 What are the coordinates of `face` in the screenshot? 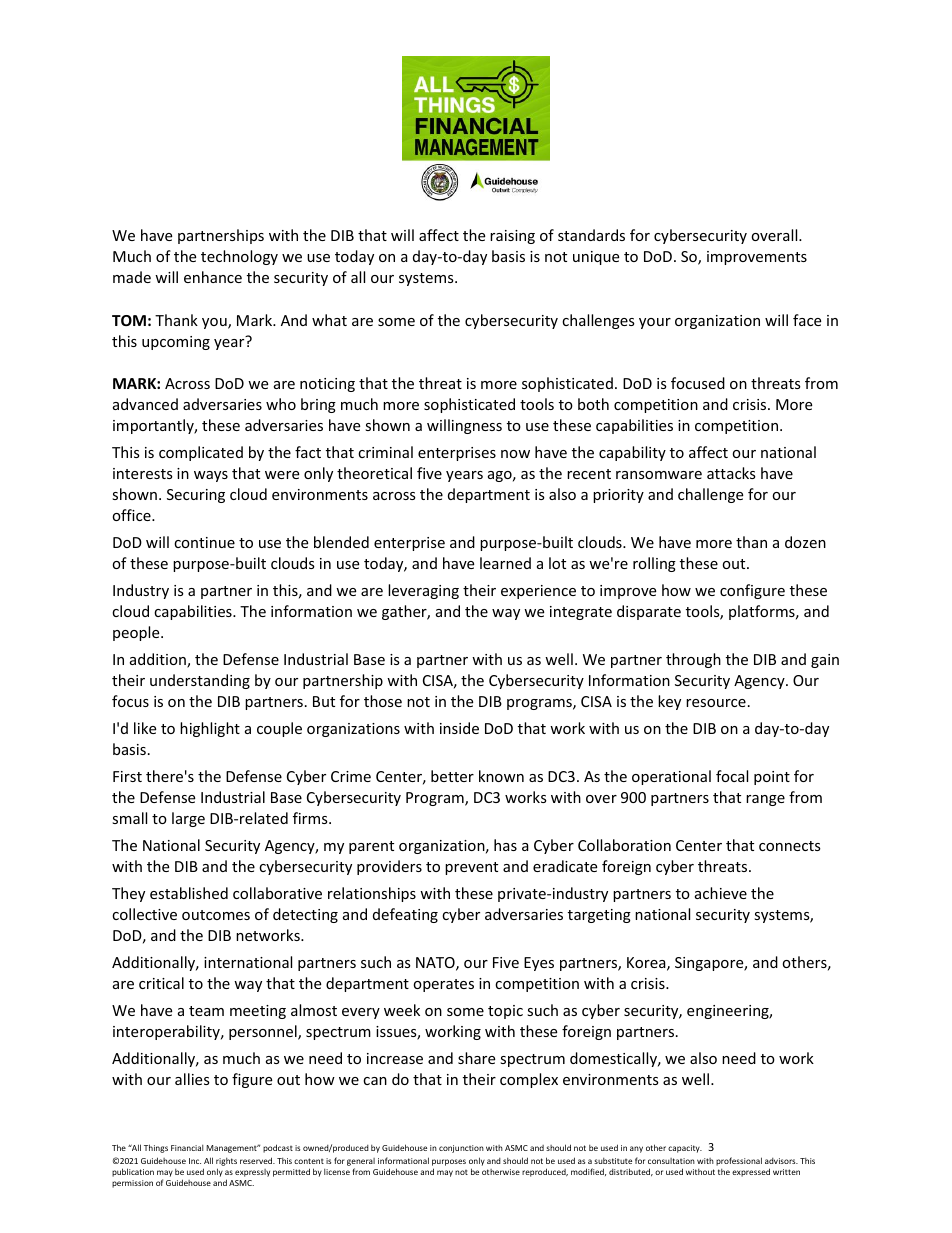 It's located at (807, 320).
